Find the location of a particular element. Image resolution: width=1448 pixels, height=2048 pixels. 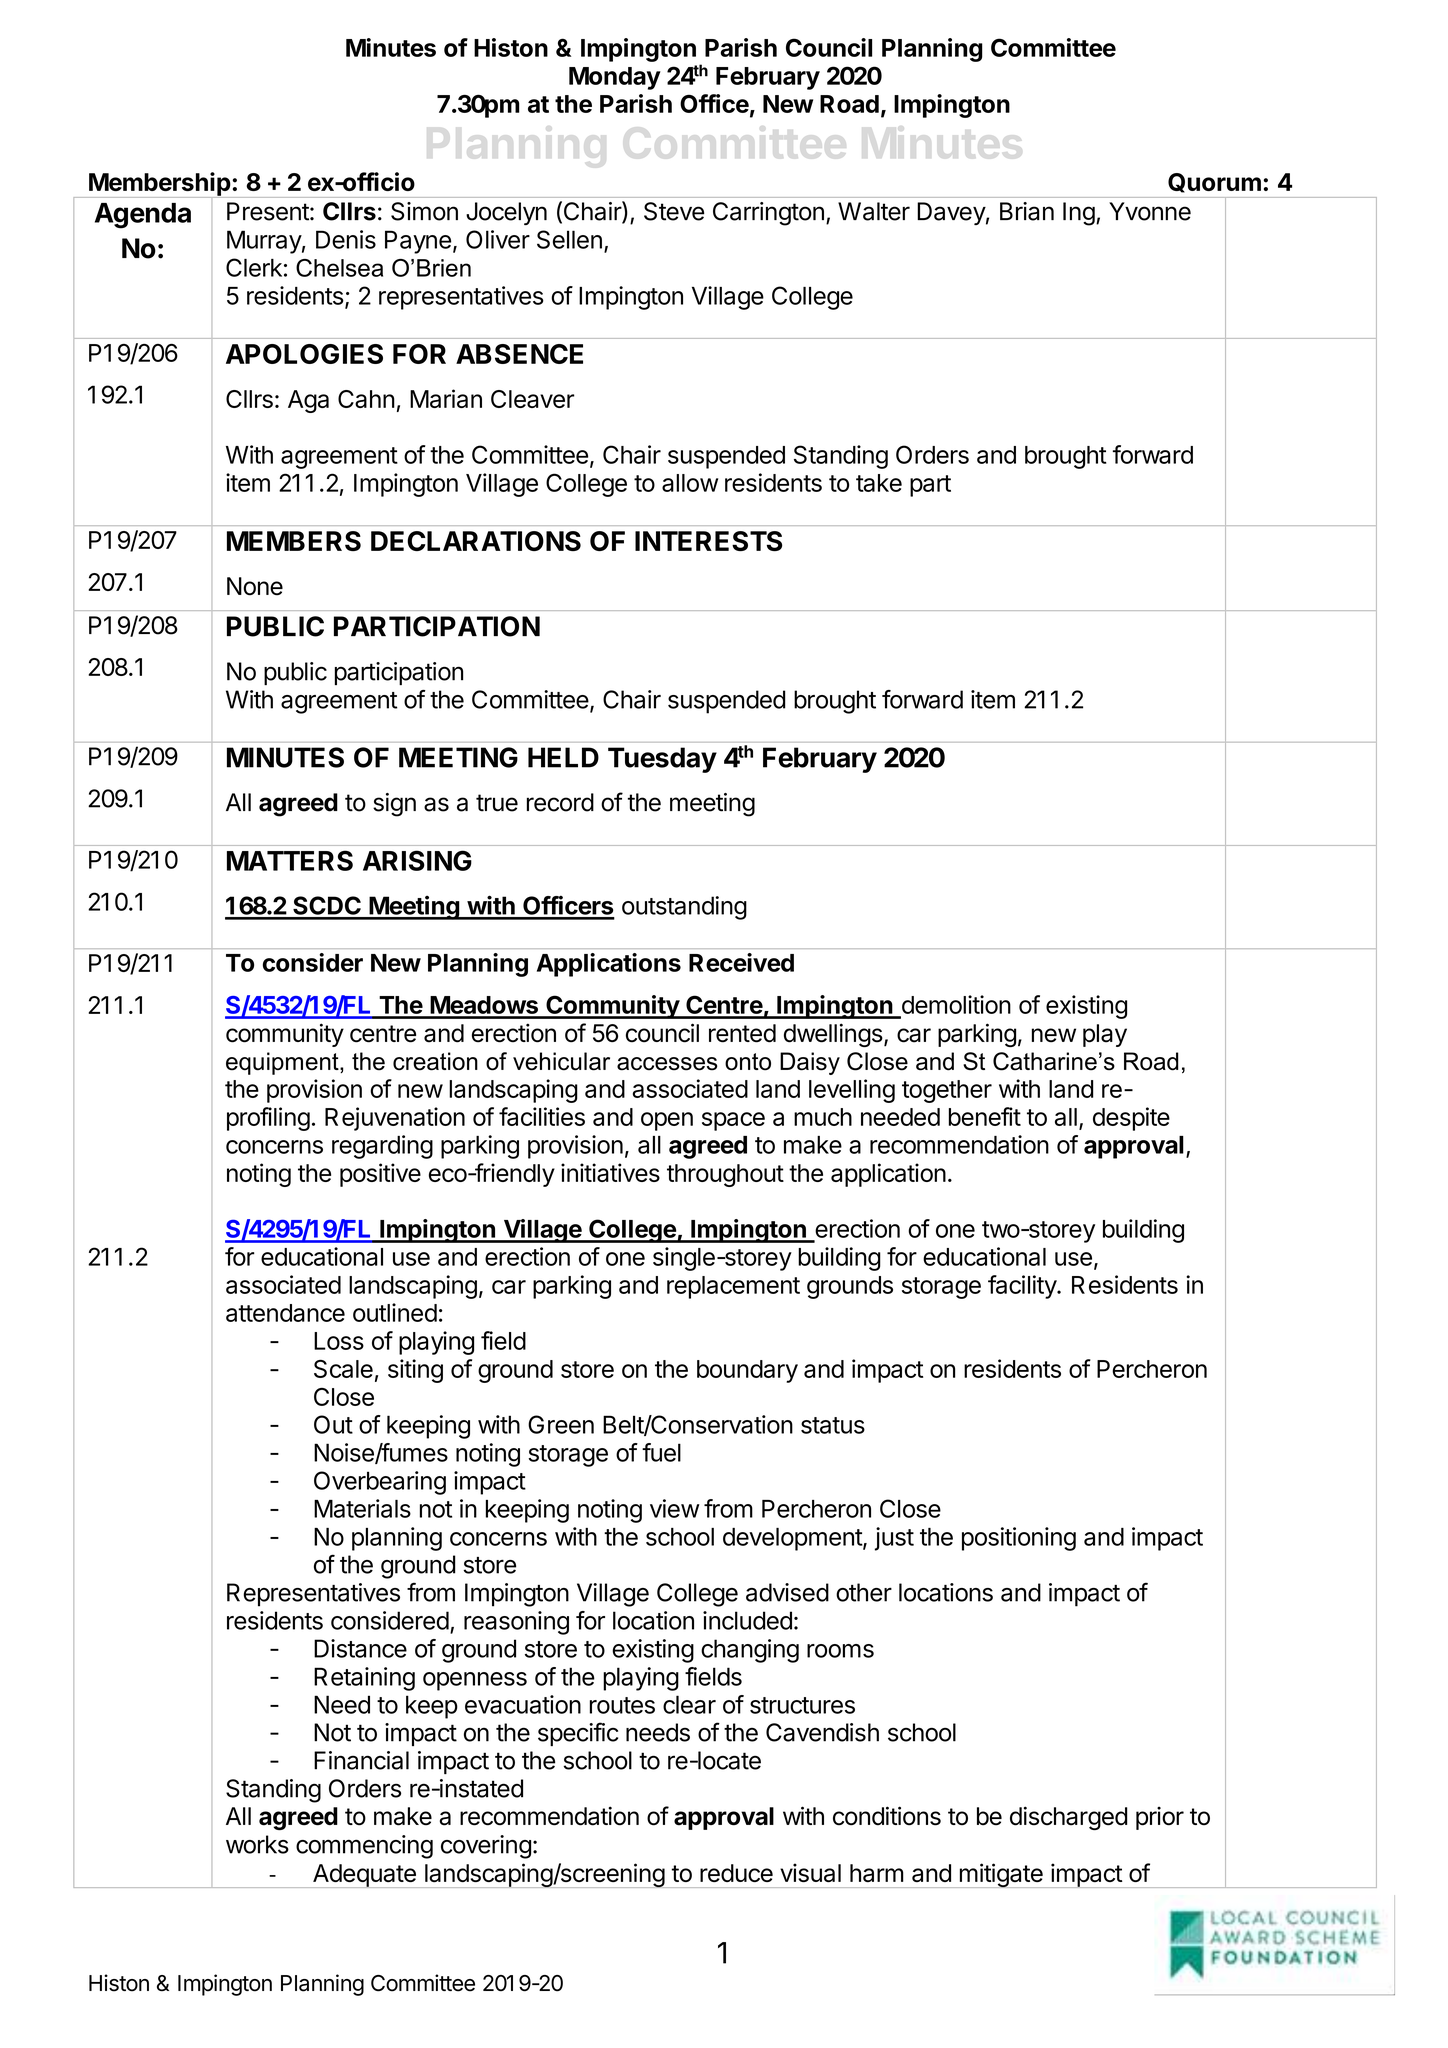

equipment is located at coordinates (283, 1063).
